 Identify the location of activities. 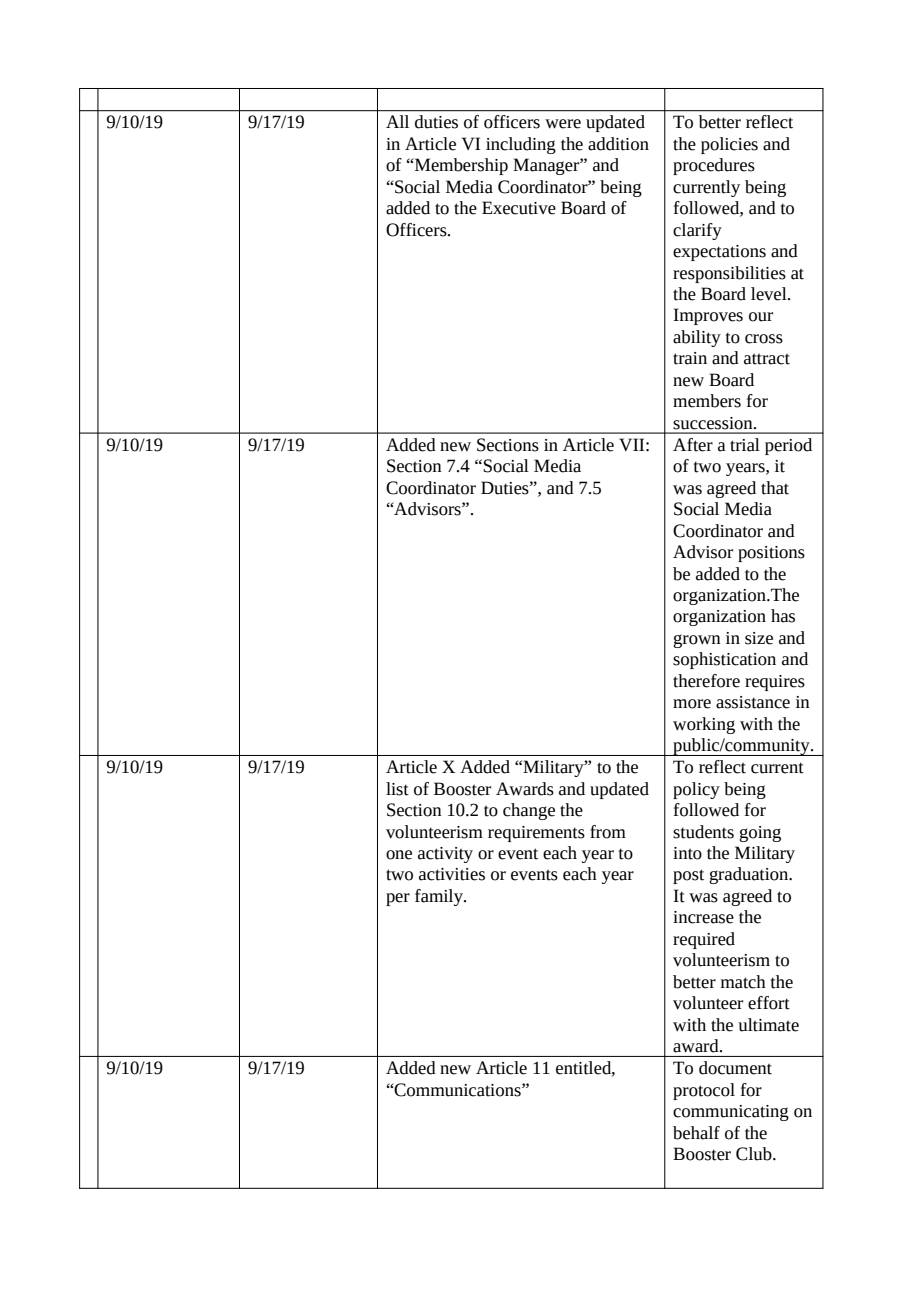
(452, 874).
